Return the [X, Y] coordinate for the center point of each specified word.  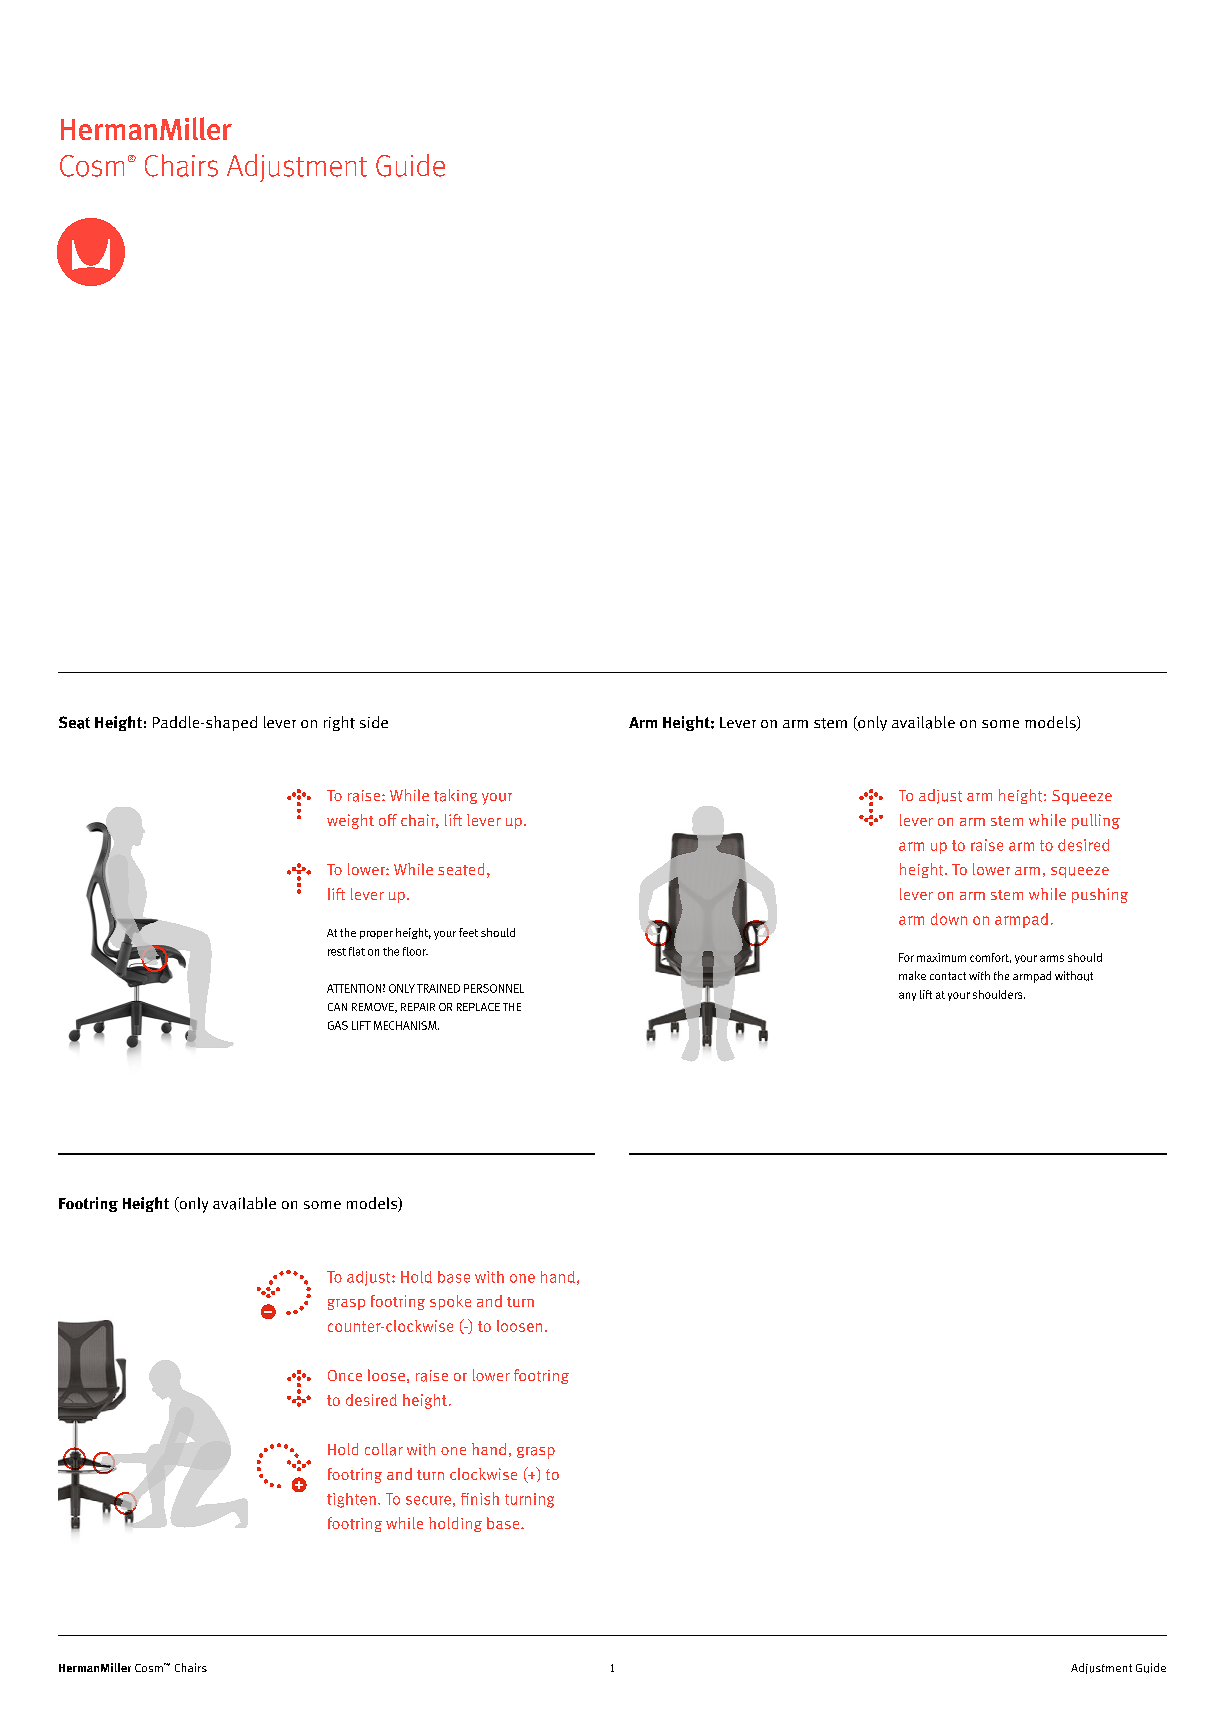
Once [345, 1375]
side [374, 722]
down [949, 919]
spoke [450, 1302]
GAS [338, 1025]
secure [428, 1500]
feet [468, 932]
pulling [1096, 821]
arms [1052, 958]
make [912, 975]
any [907, 996]
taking [455, 796]
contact [948, 976]
